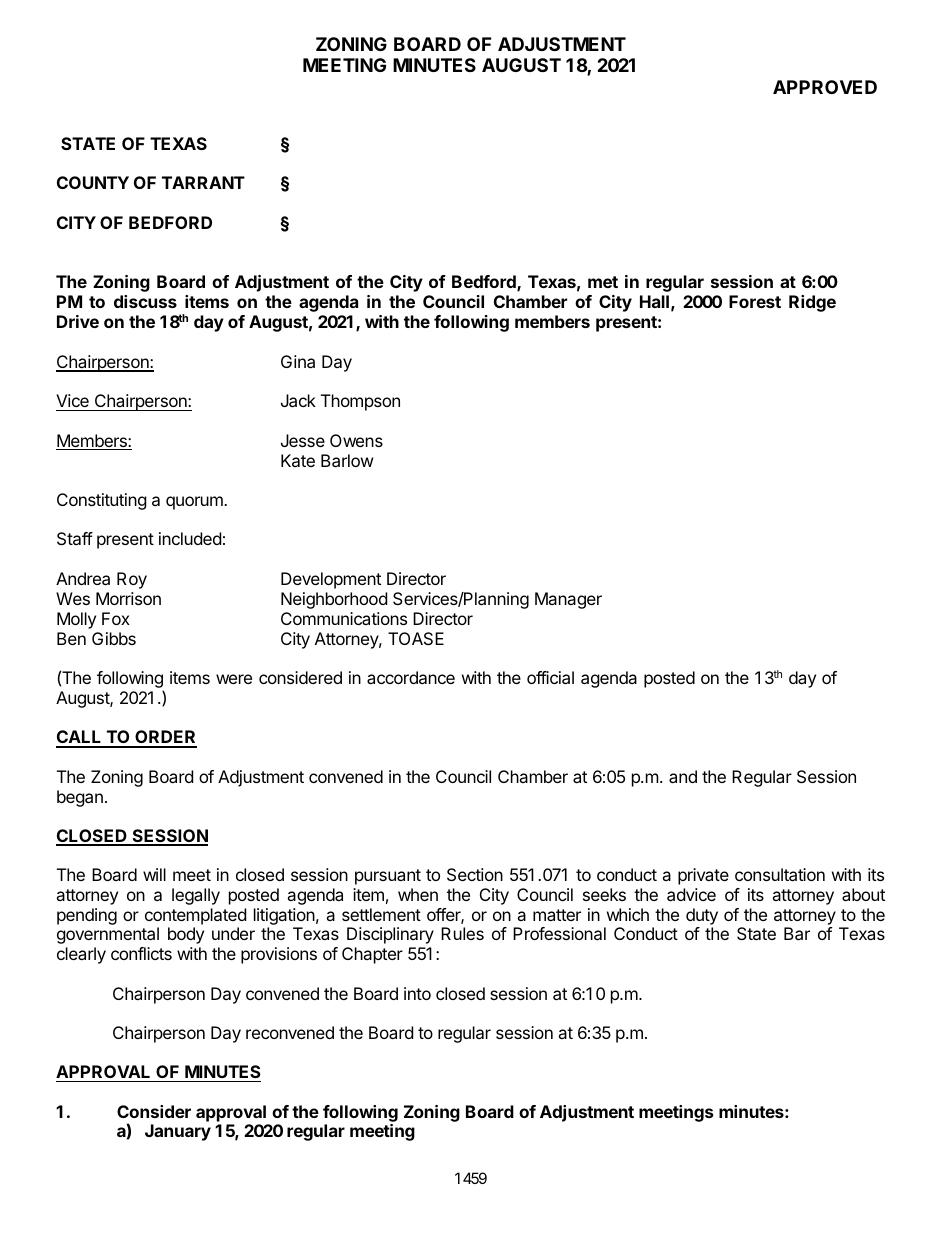 The width and height of the page is (952, 1233). I want to click on into, so click(417, 993).
